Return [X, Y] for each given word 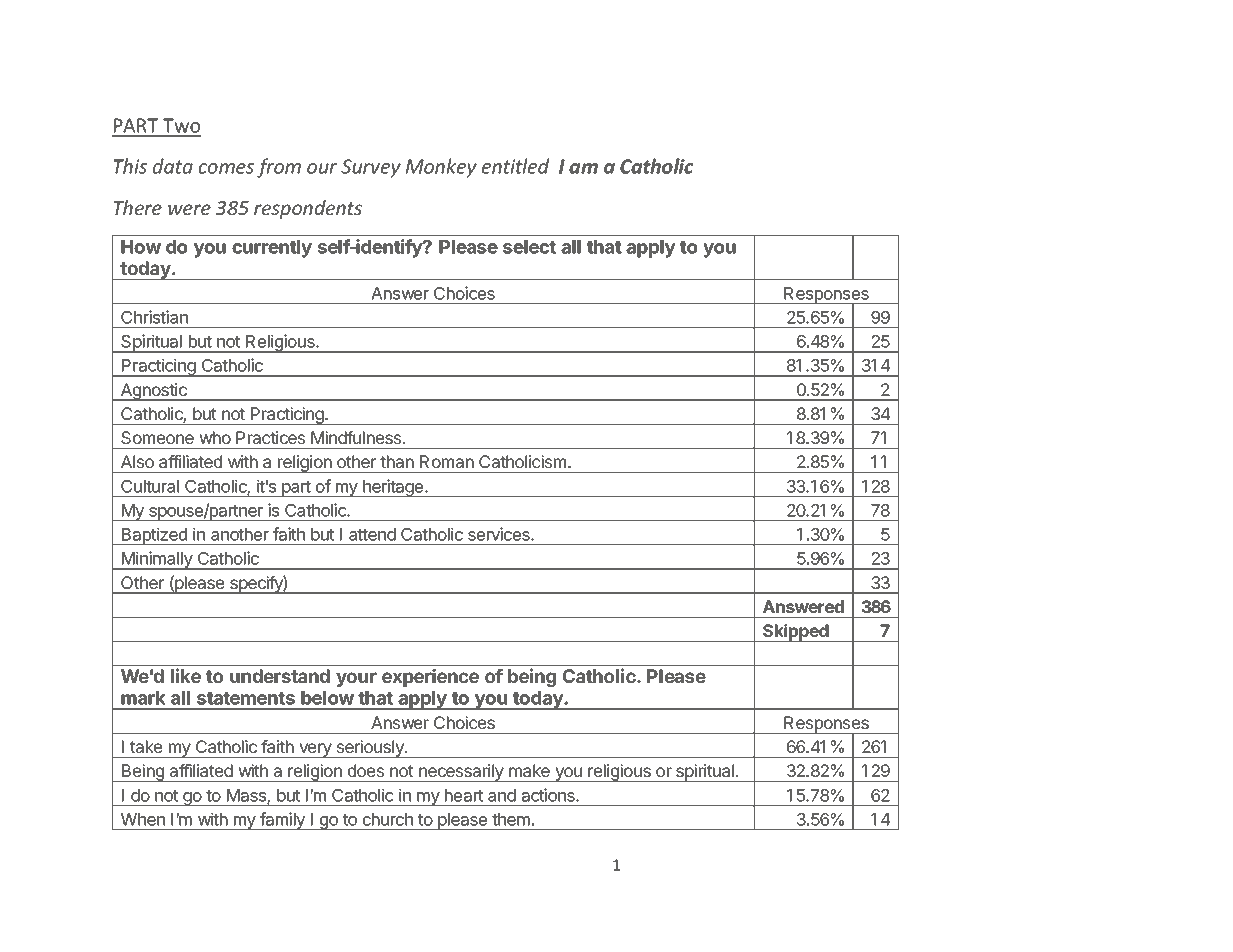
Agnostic [154, 392]
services [500, 534]
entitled [515, 166]
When [143, 819]
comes [226, 168]
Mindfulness [357, 437]
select [529, 247]
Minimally [157, 560]
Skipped [796, 633]
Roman [447, 461]
